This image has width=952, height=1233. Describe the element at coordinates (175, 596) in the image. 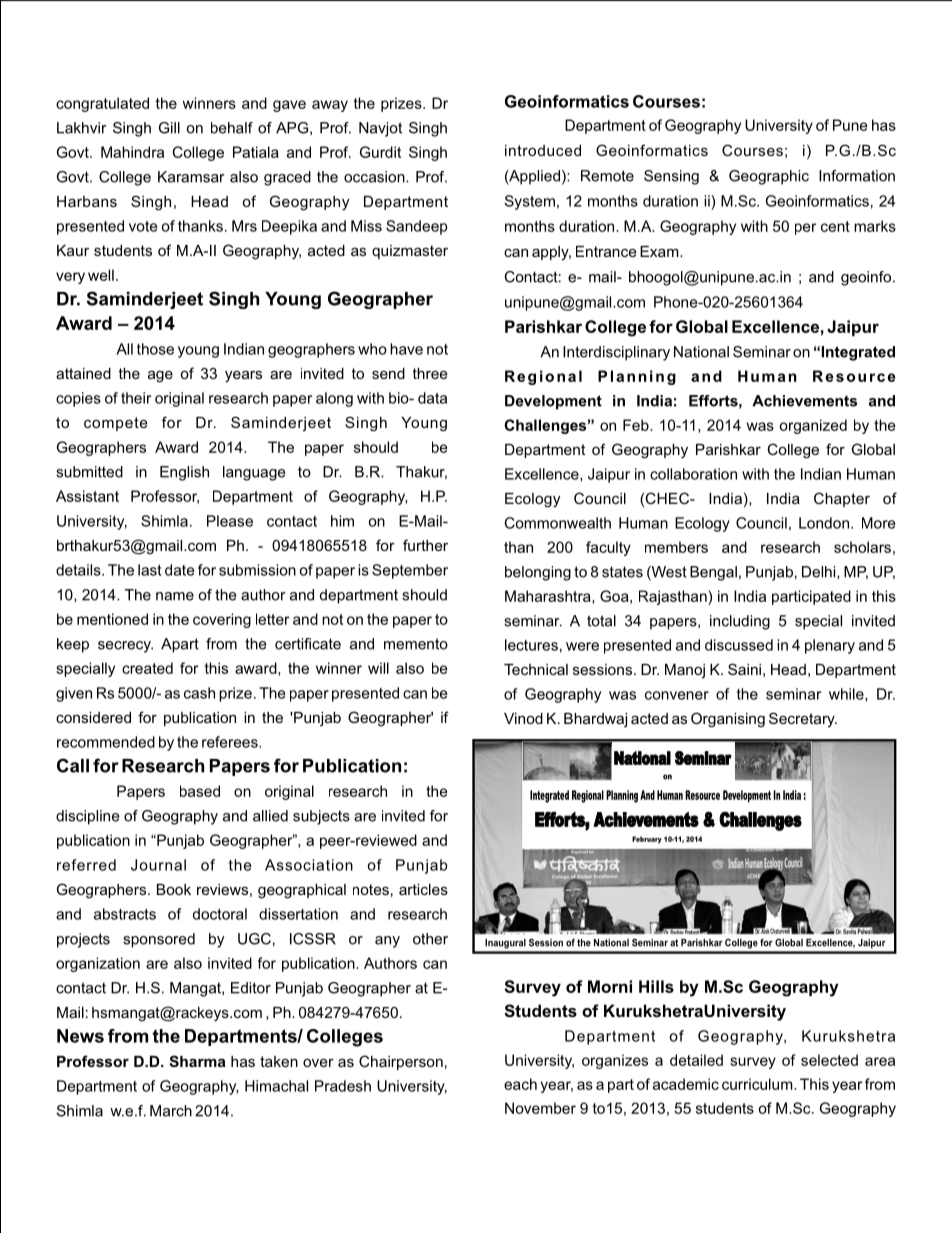

I see `name` at that location.
